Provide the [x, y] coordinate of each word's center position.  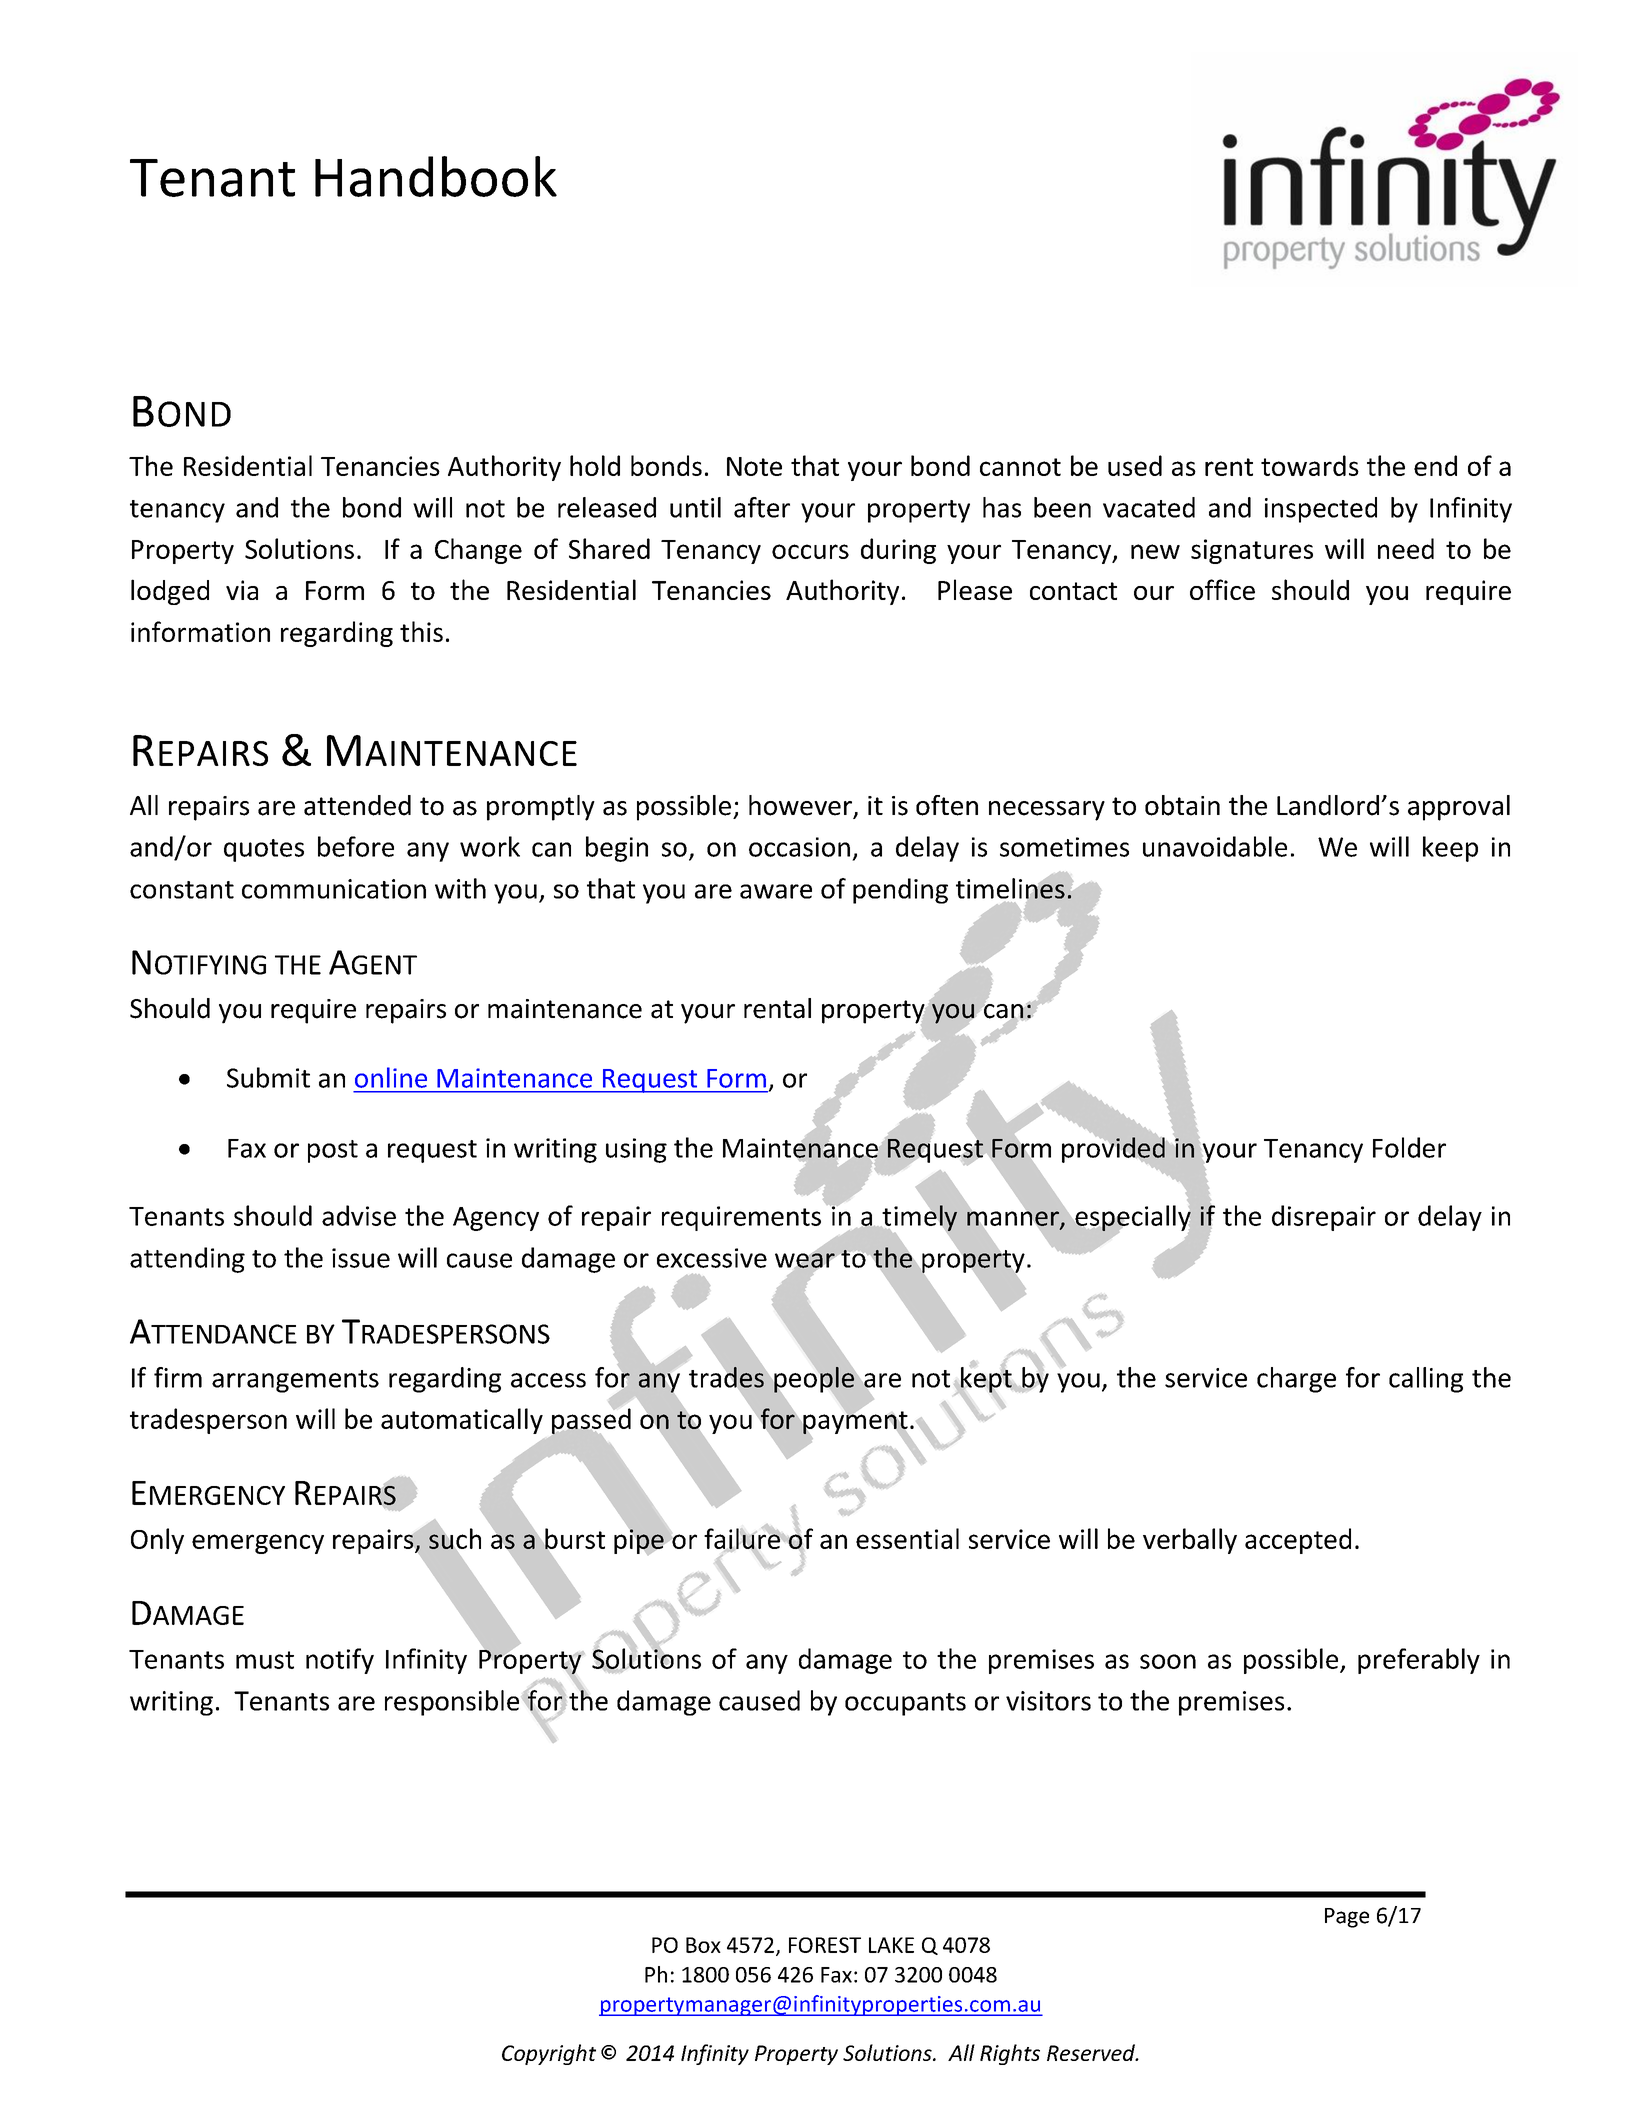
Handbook [436, 176]
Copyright [549, 2054]
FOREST [825, 1945]
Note [754, 466]
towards [1310, 465]
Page [1347, 1918]
